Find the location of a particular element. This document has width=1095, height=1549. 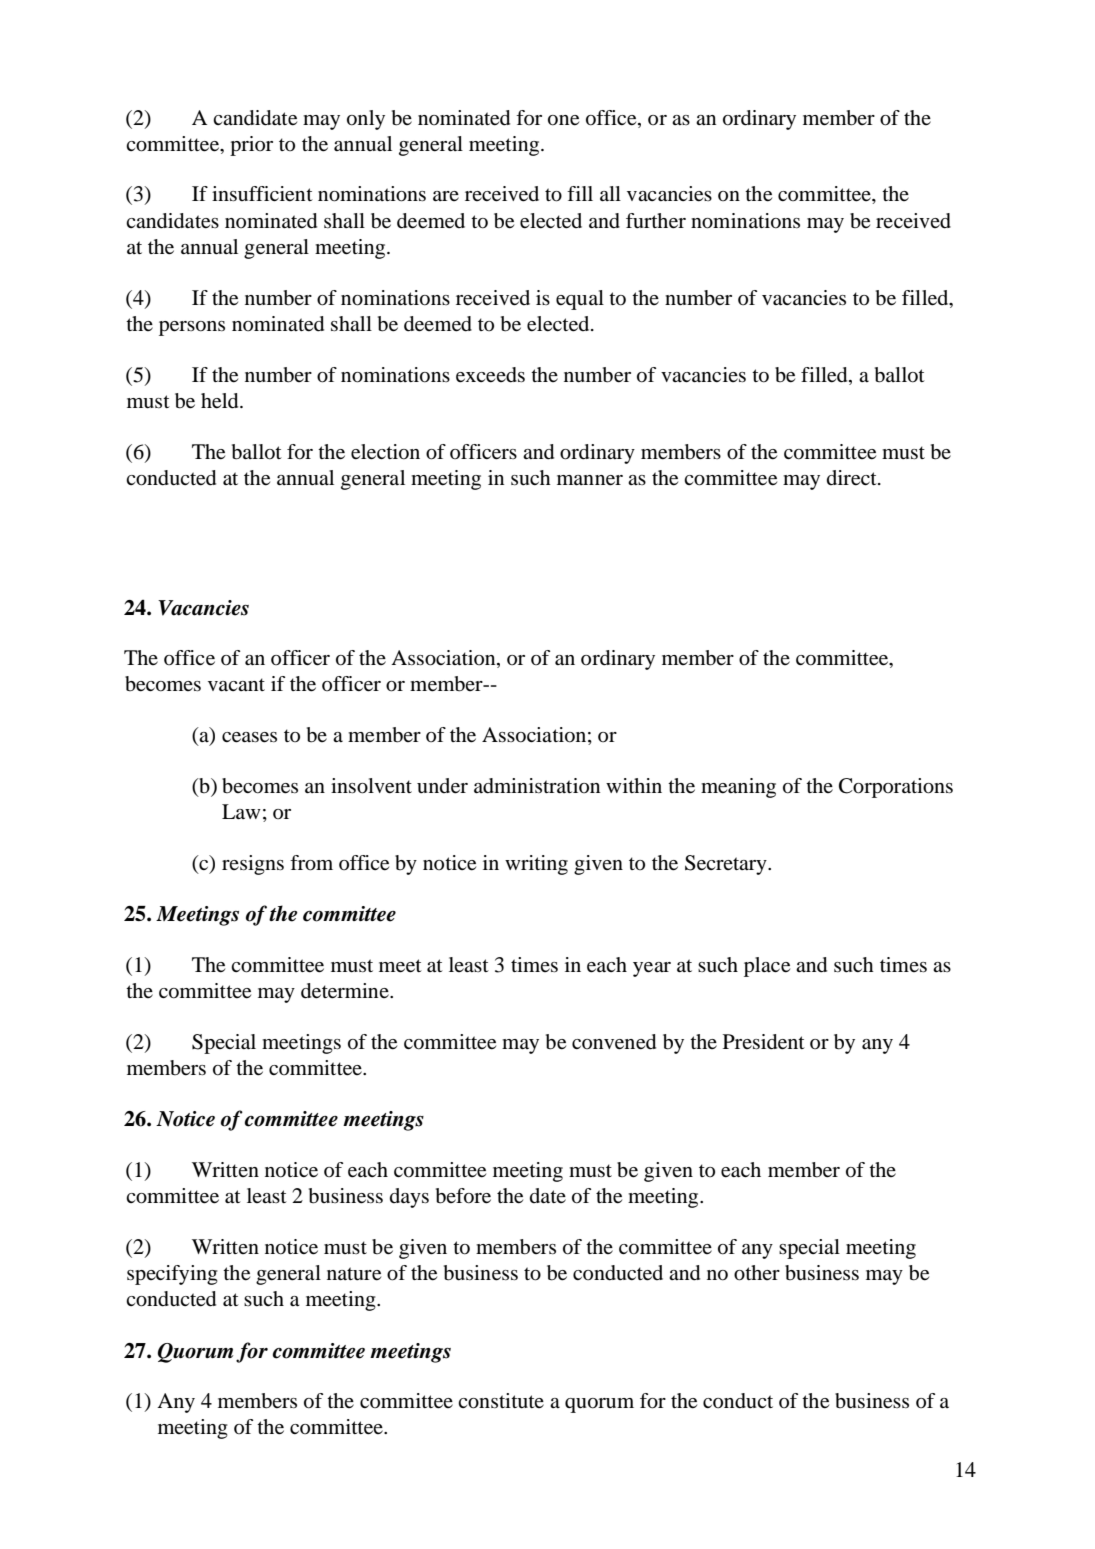

one is located at coordinates (563, 120).
